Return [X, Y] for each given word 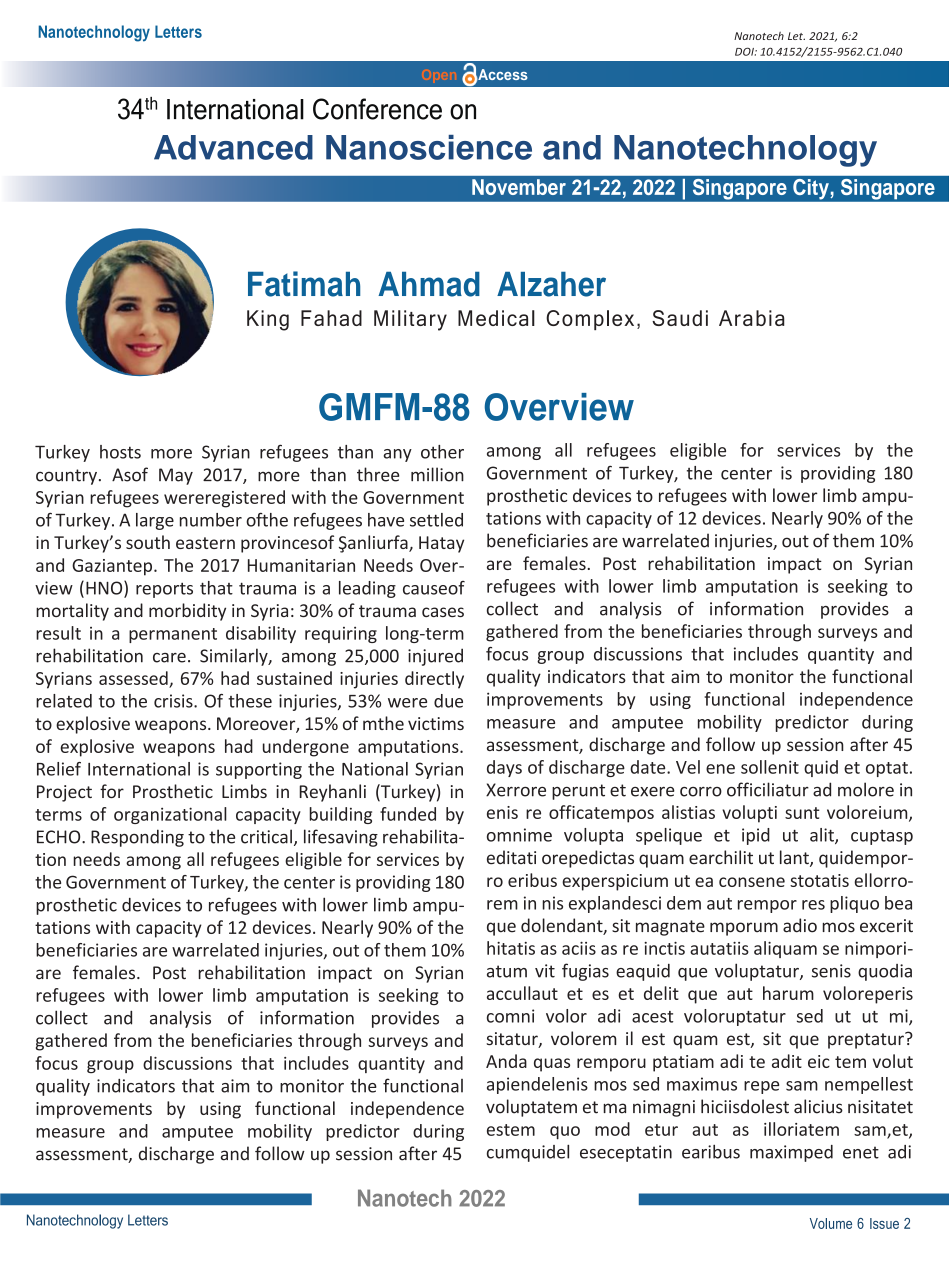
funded [408, 814]
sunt [802, 813]
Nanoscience [429, 147]
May [176, 476]
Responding [137, 838]
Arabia [752, 318]
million [437, 474]
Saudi [680, 318]
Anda [506, 1061]
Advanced [233, 147]
